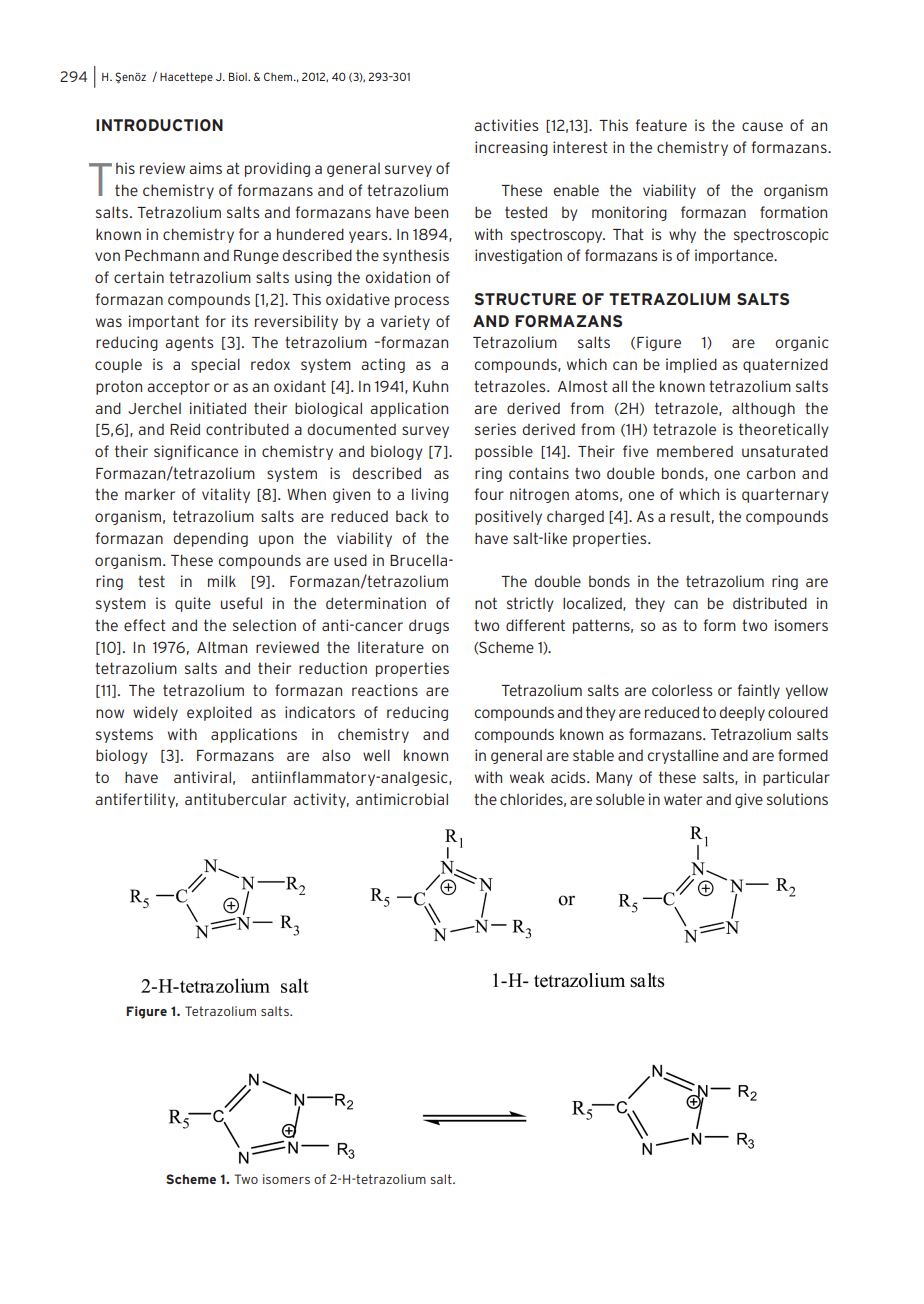 The width and height of the image is (924, 1304). I want to click on importance, so click(735, 256).
